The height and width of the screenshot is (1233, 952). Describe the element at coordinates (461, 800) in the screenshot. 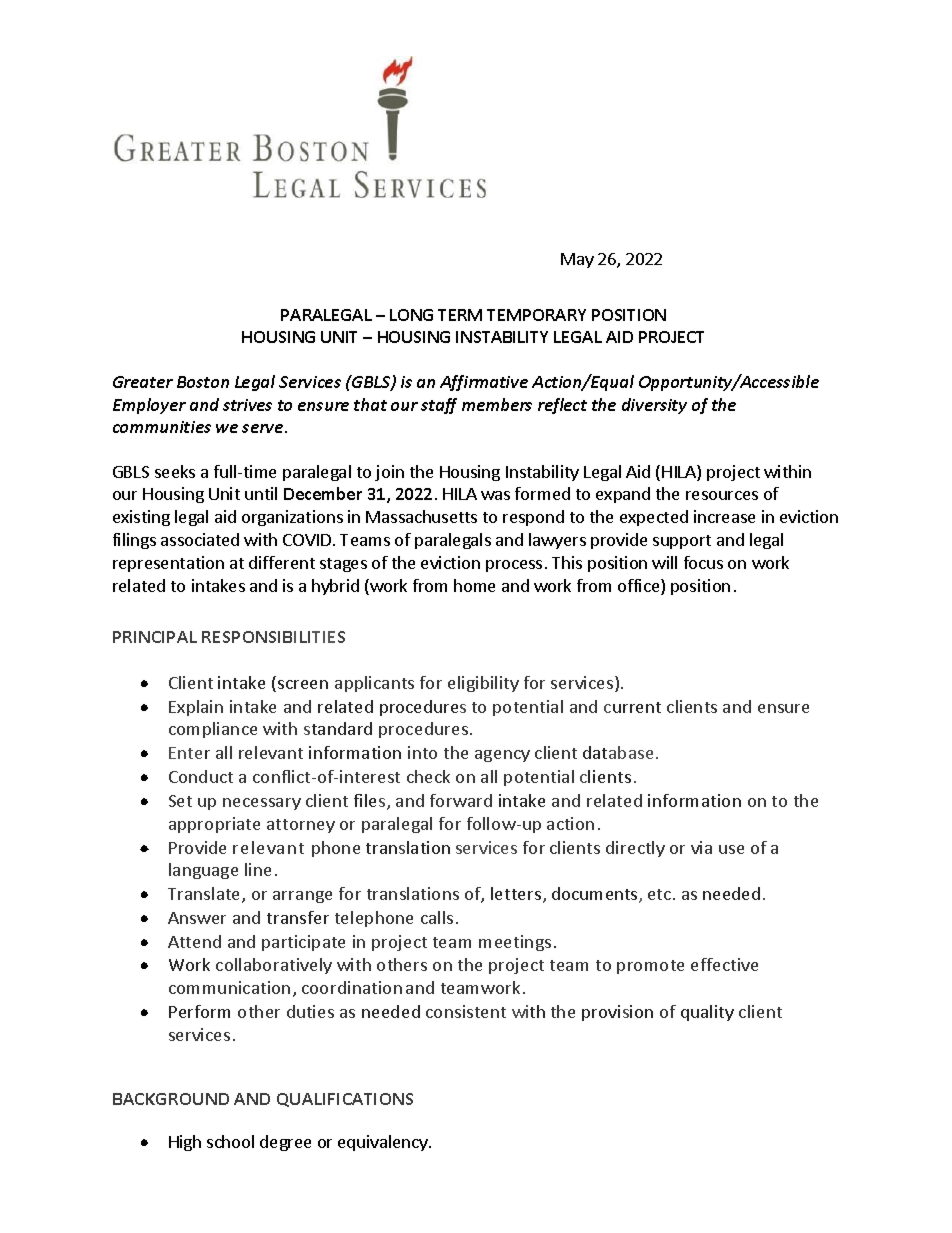

I see `forward` at that location.
